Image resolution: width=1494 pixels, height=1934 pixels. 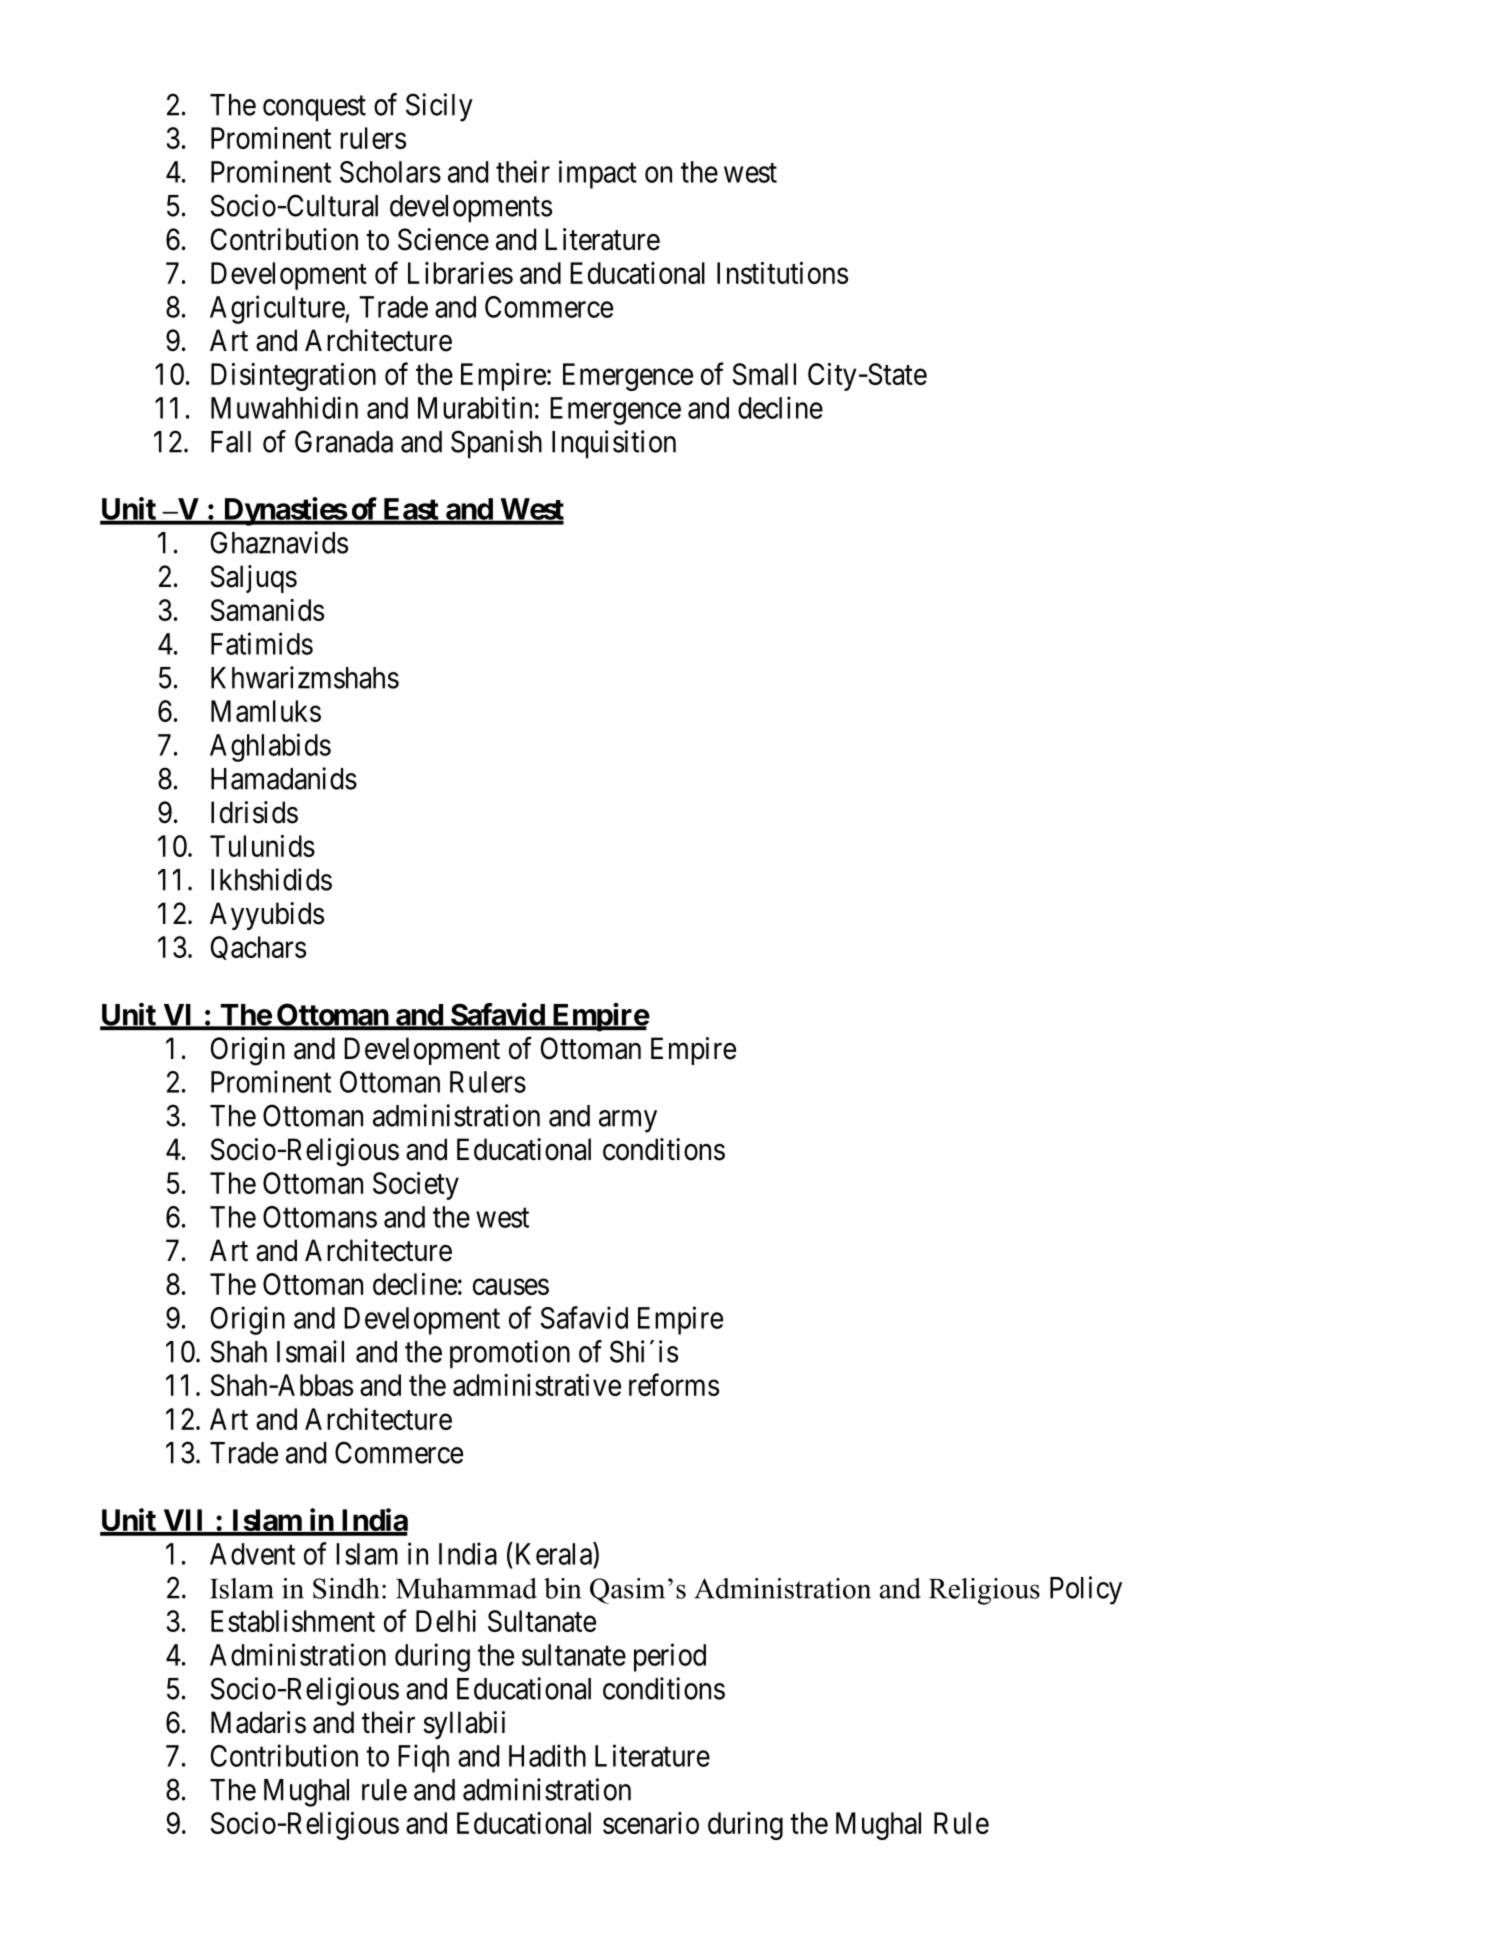 What do you see at coordinates (651, 1823) in the document?
I see `scenario` at bounding box center [651, 1823].
